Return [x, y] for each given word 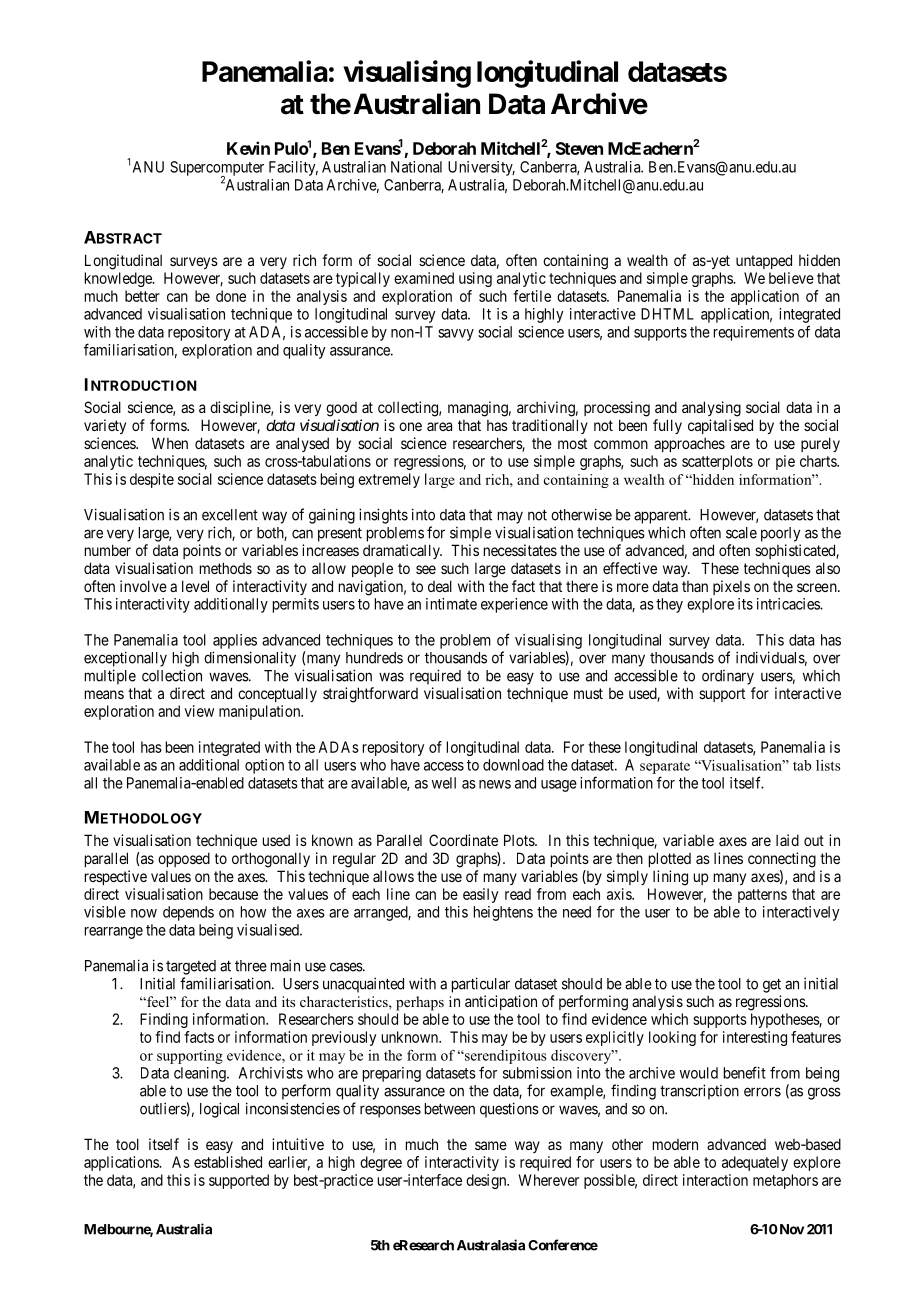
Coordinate [463, 840]
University [481, 168]
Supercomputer [217, 169]
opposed [184, 859]
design [487, 1181]
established [228, 1162]
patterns [762, 896]
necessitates [520, 550]
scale [741, 533]
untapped [764, 261]
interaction [715, 1180]
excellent [230, 515]
